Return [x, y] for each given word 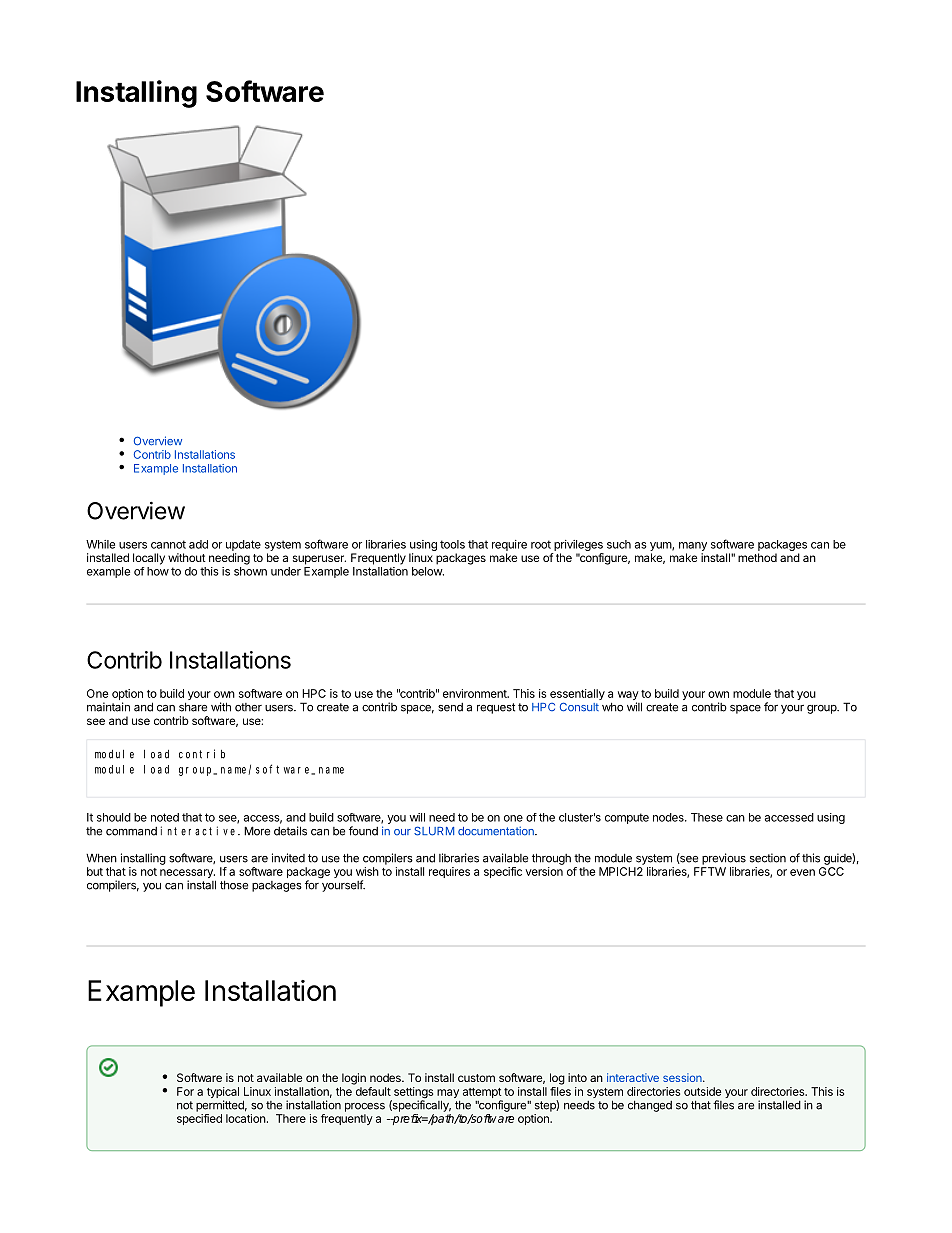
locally [149, 559]
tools [452, 544]
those [234, 885]
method [757, 557]
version [544, 871]
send [450, 707]
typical [223, 1094]
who [612, 707]
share [193, 707]
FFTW [710, 871]
